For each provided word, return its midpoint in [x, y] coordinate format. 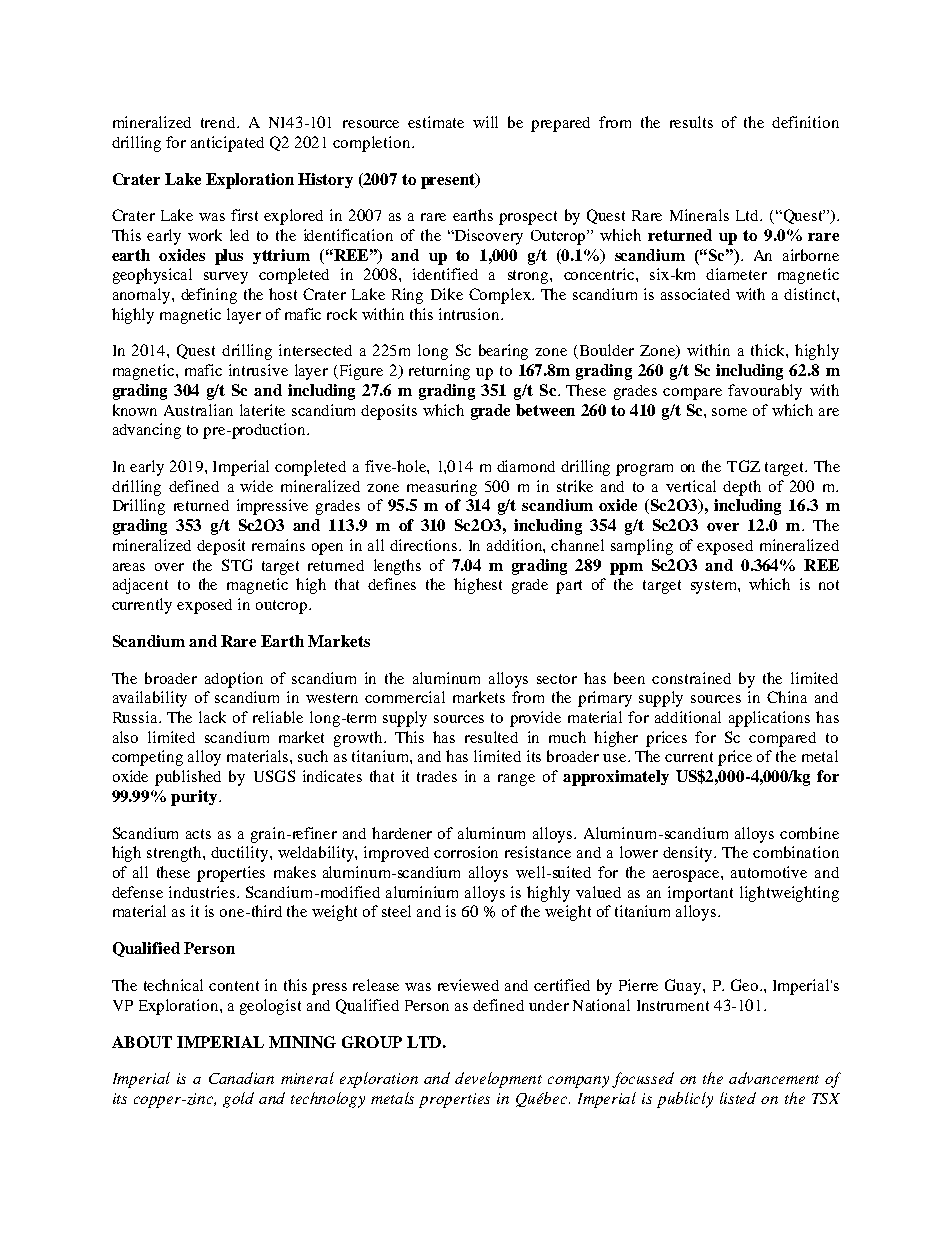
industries [203, 892]
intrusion [470, 314]
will [485, 122]
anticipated [227, 144]
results [691, 122]
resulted [491, 737]
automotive [769, 872]
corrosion [466, 852]
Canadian [241, 1078]
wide [256, 486]
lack [212, 717]
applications [769, 719]
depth [742, 488]
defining [209, 296]
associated [695, 294]
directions [425, 545]
